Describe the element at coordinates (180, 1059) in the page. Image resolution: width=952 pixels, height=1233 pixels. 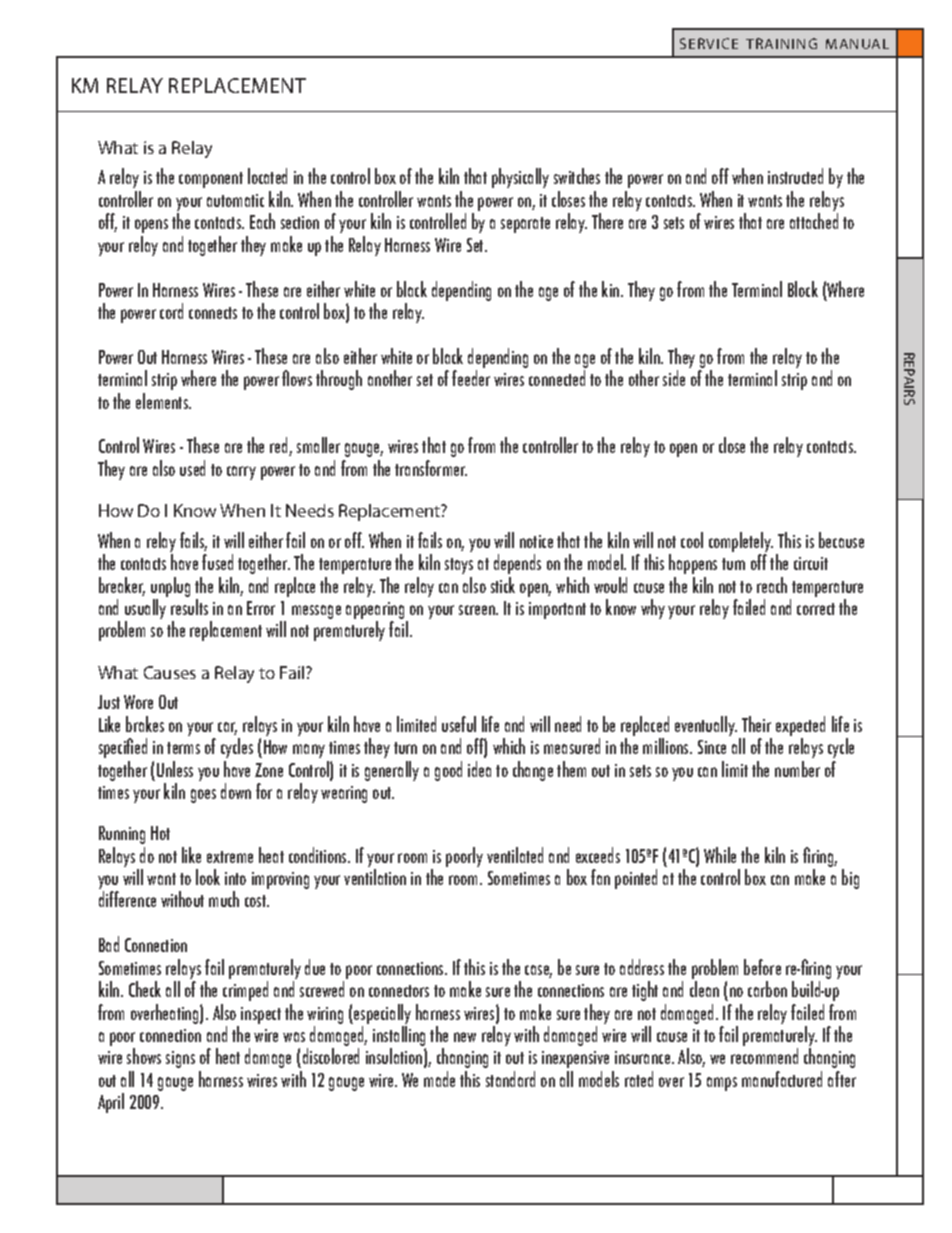
I see `signs` at that location.
